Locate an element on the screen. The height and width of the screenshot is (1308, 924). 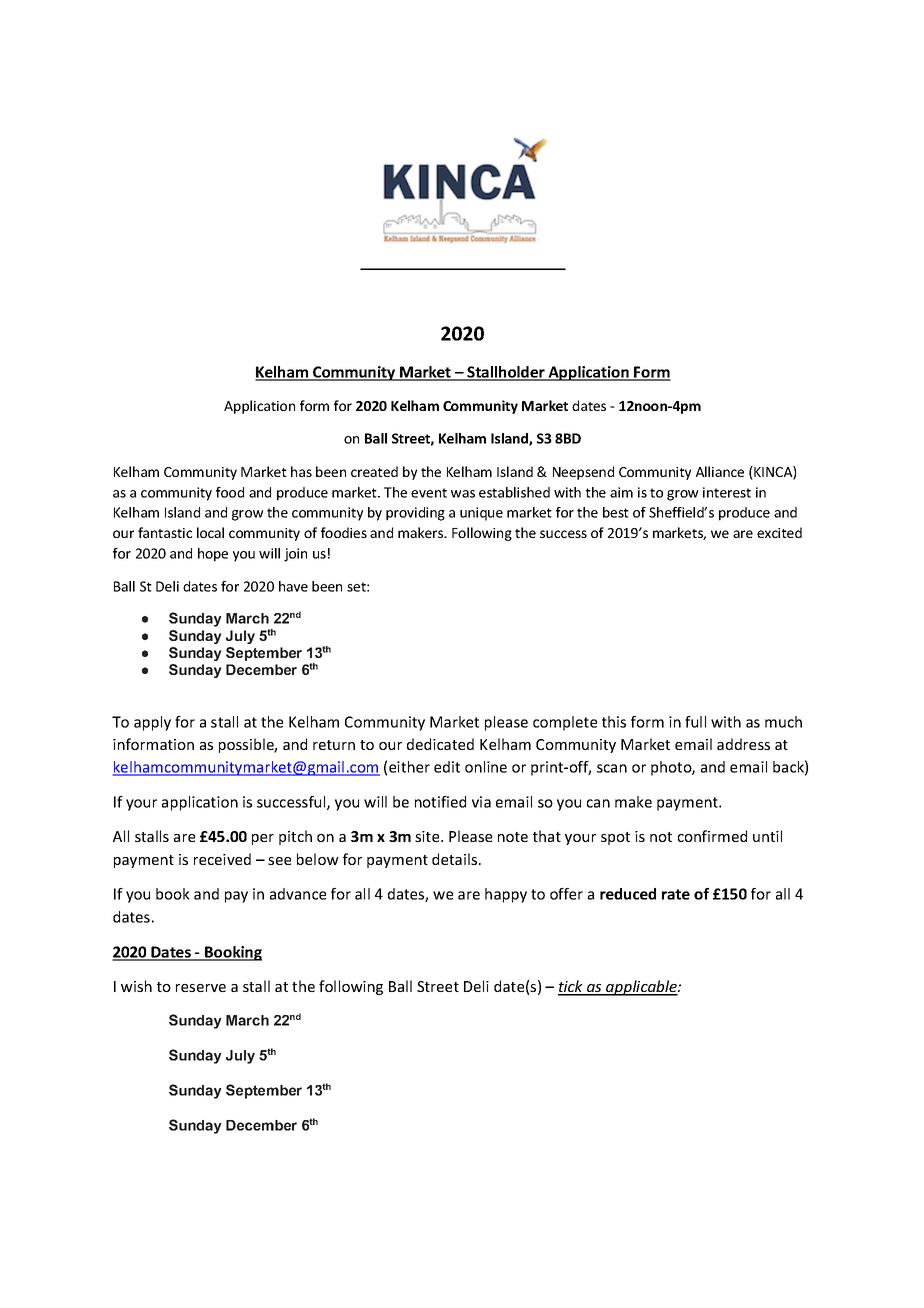
full is located at coordinates (695, 722).
